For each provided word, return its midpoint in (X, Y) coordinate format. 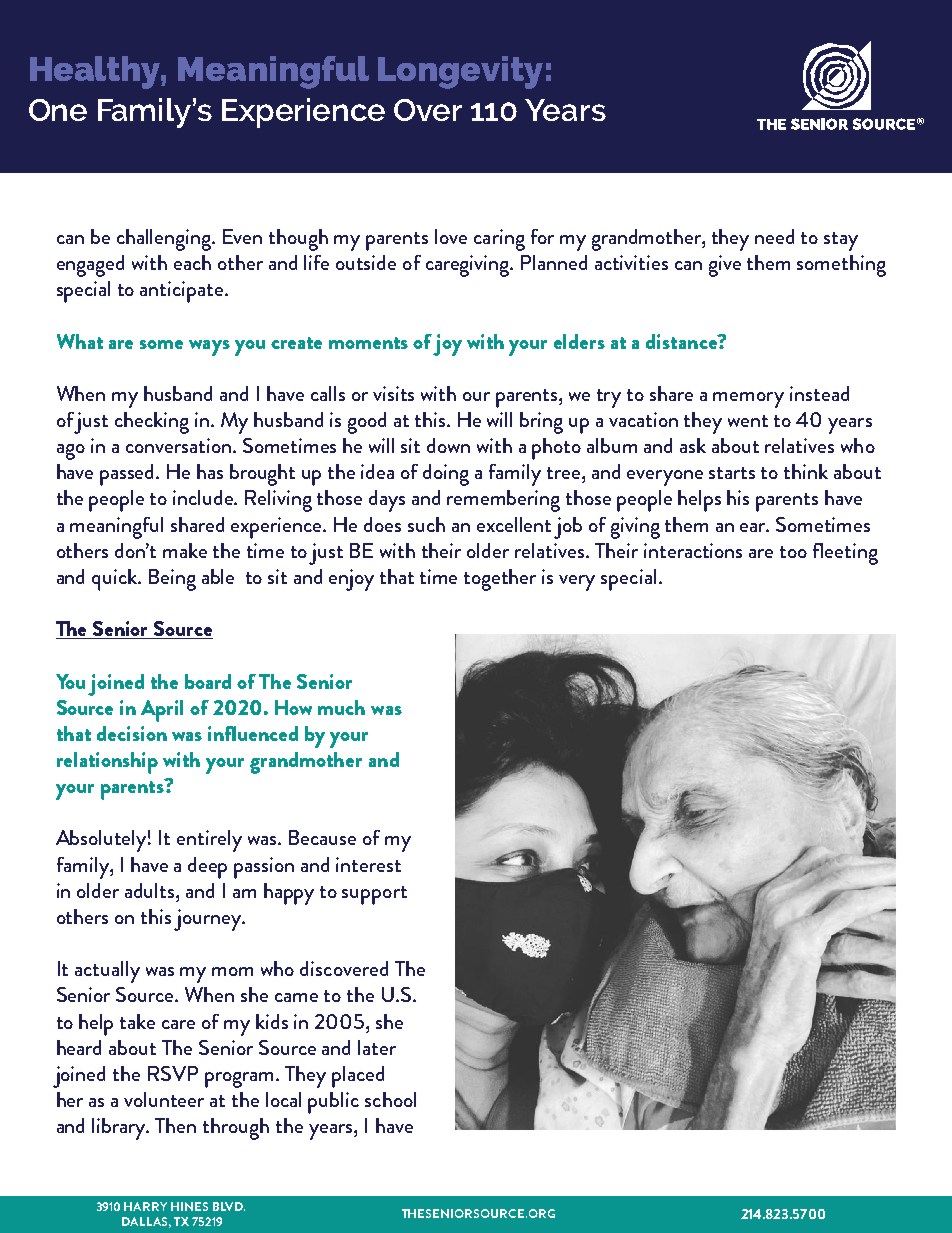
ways (209, 348)
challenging (165, 240)
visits (393, 393)
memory (748, 400)
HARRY (145, 1206)
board (208, 681)
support (374, 895)
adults (151, 890)
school (390, 1099)
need (774, 236)
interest (368, 864)
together (500, 580)
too (793, 552)
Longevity (460, 72)
